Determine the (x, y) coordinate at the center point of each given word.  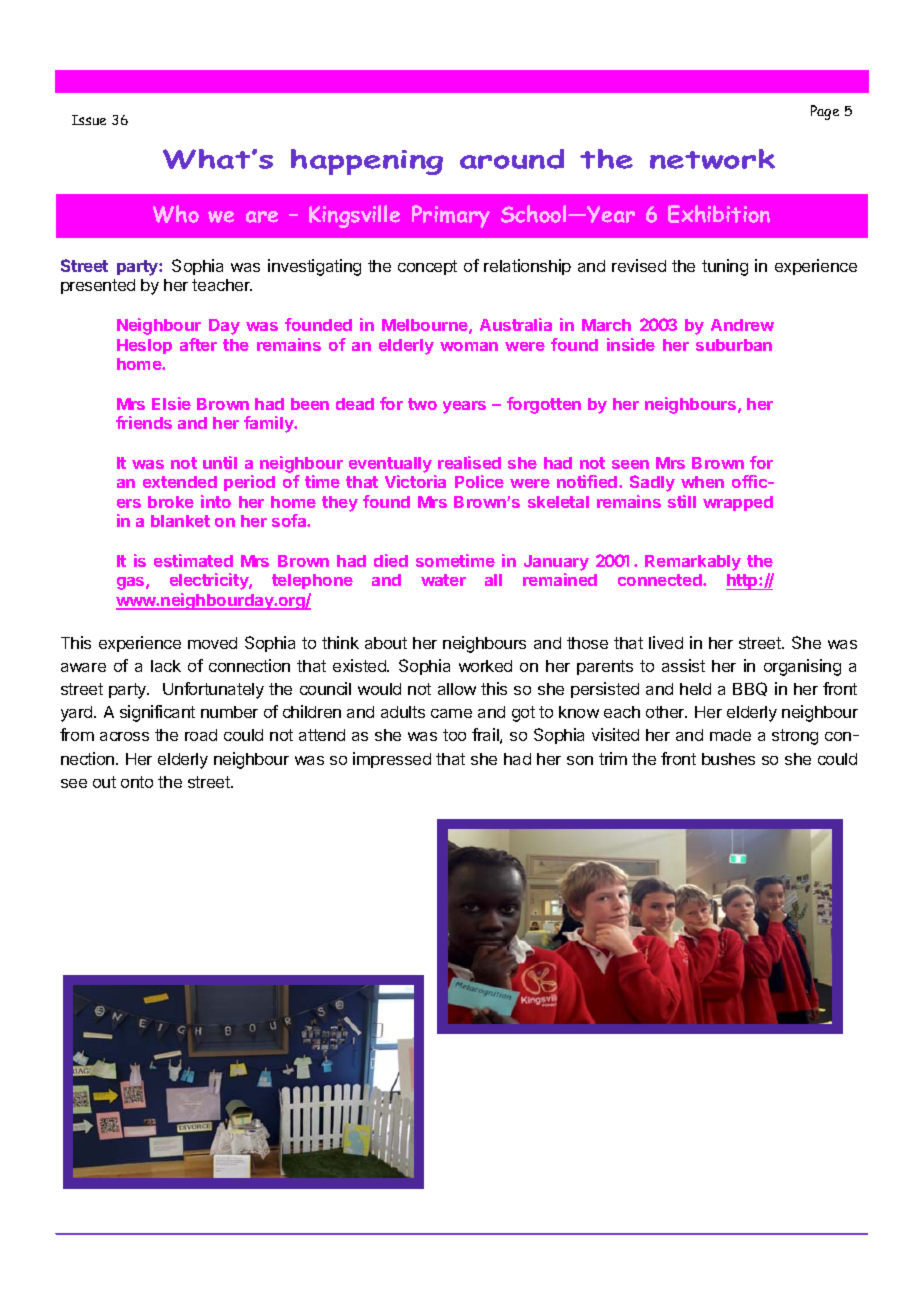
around (512, 159)
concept (427, 267)
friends (144, 422)
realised (469, 462)
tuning (725, 267)
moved (212, 643)
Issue (89, 120)
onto (137, 782)
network (712, 159)
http (743, 582)
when (702, 482)
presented (98, 286)
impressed (392, 760)
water (443, 580)
